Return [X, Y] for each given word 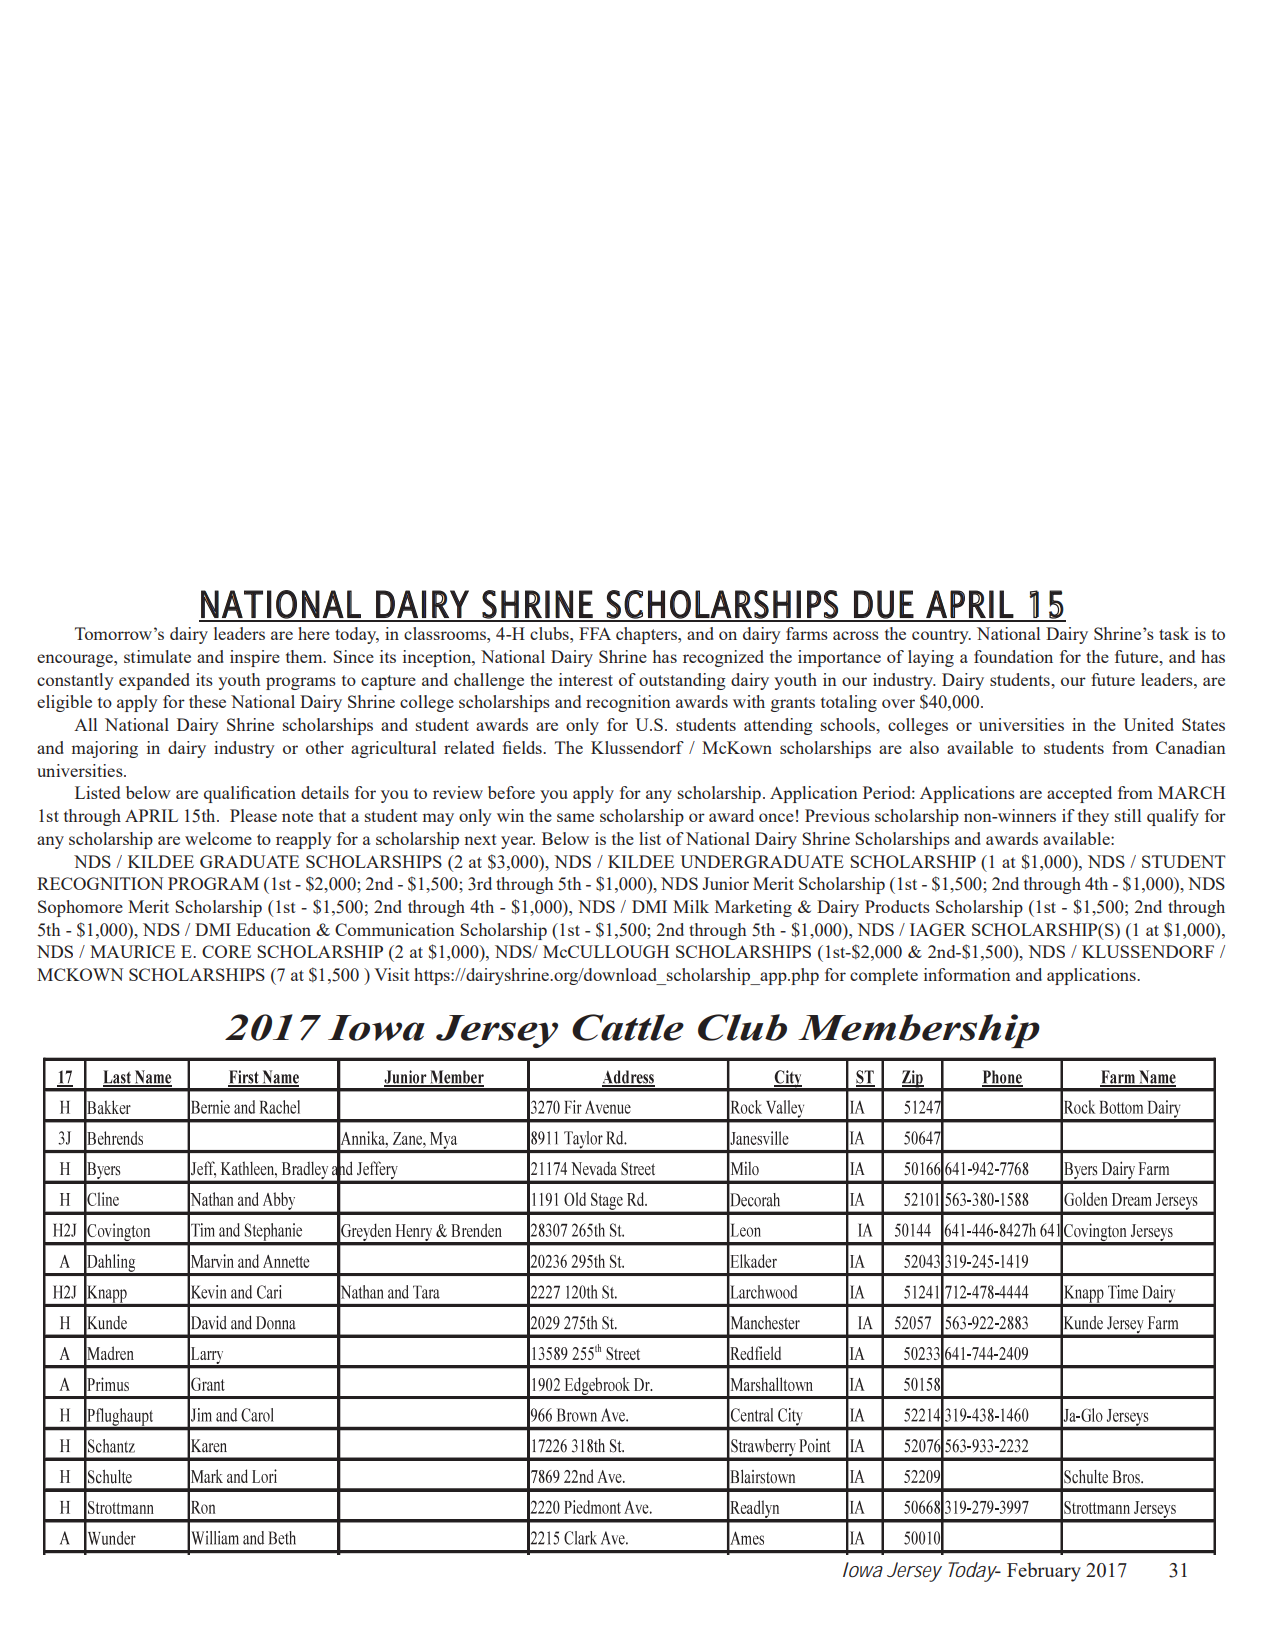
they [1093, 817]
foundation [1013, 656]
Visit [392, 974]
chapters [647, 635]
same [575, 817]
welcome [218, 838]
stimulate [157, 656]
